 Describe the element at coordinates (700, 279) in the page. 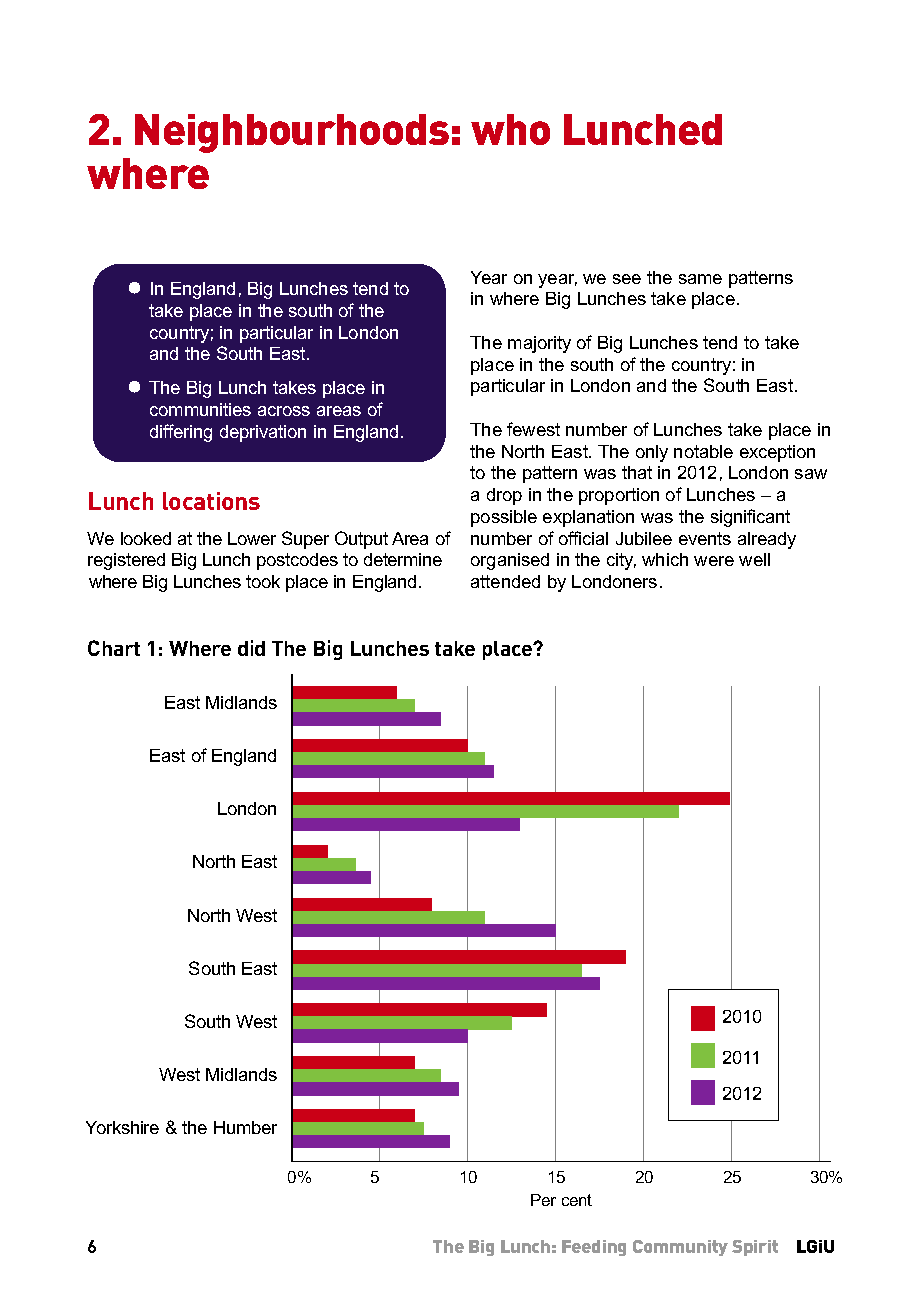

I see `same` at that location.
